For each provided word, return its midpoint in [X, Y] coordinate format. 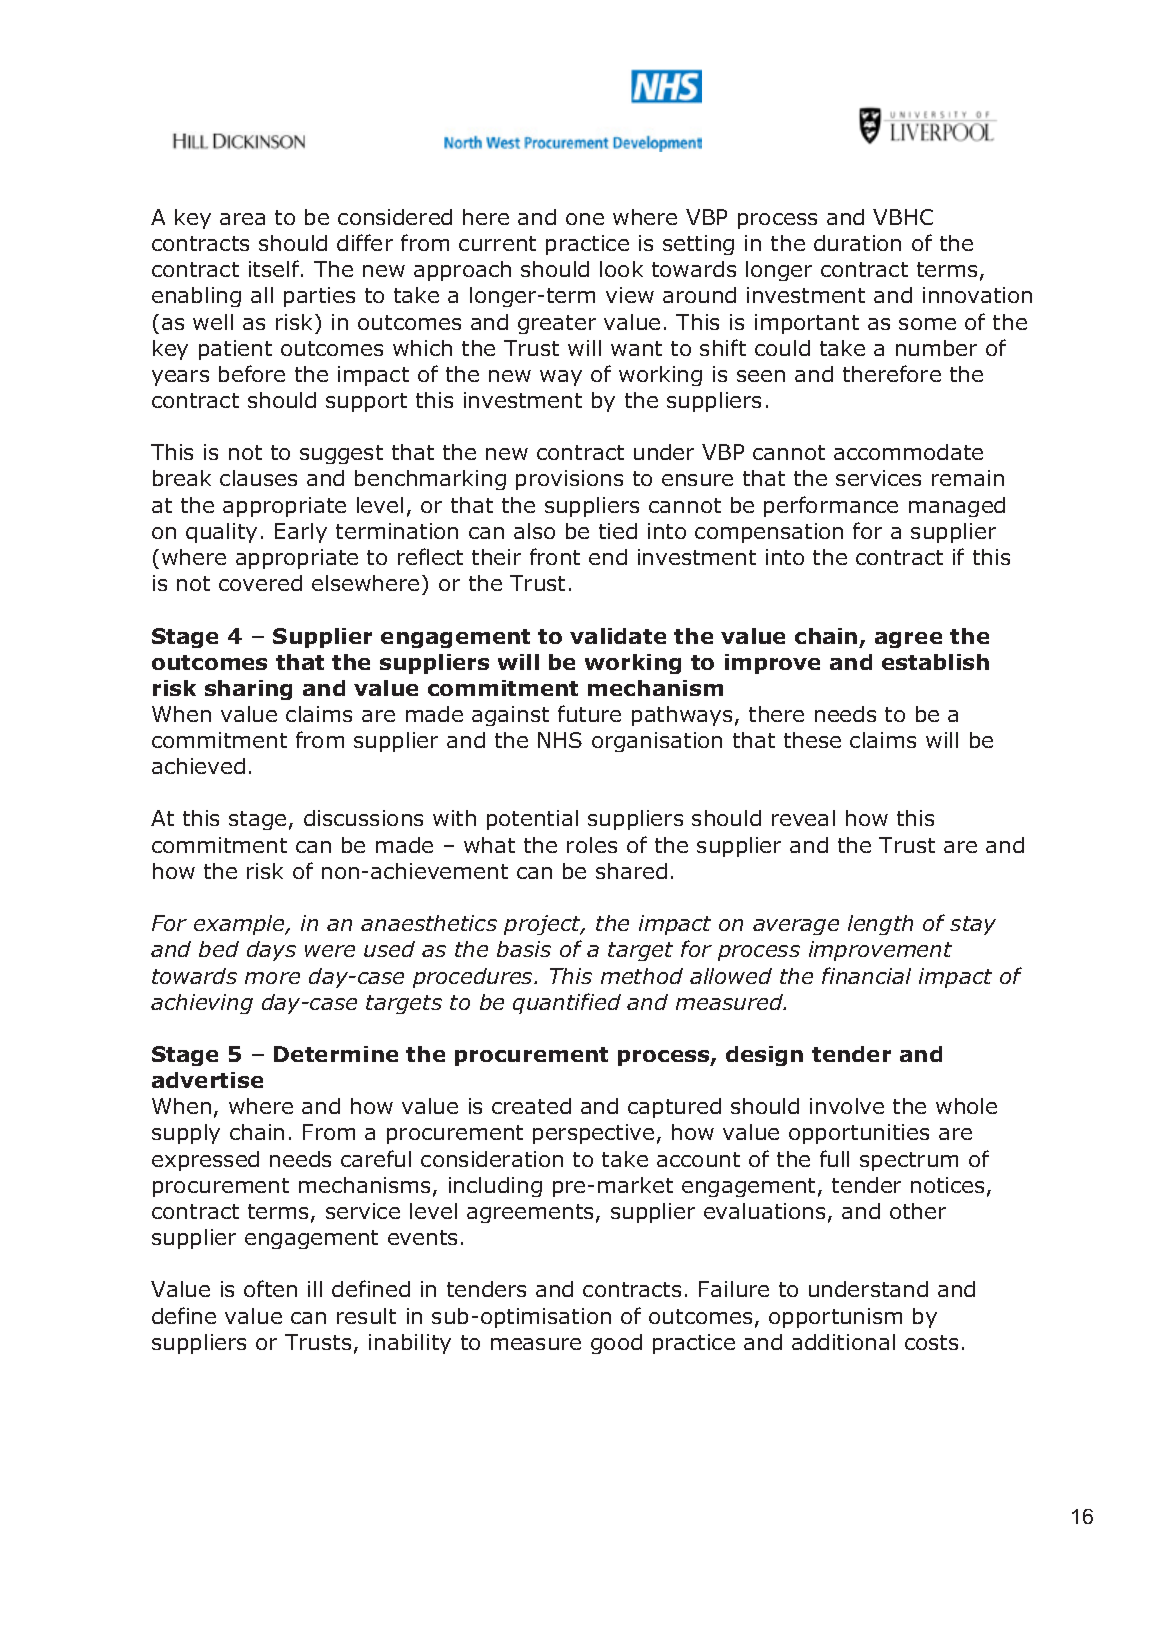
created [531, 1106]
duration [857, 243]
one [585, 219]
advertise [207, 1080]
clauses [258, 478]
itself [275, 268]
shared [631, 871]
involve [847, 1106]
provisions [569, 480]
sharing [248, 690]
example [240, 925]
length [880, 925]
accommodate [908, 452]
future [589, 713]
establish [935, 662]
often [270, 1288]
